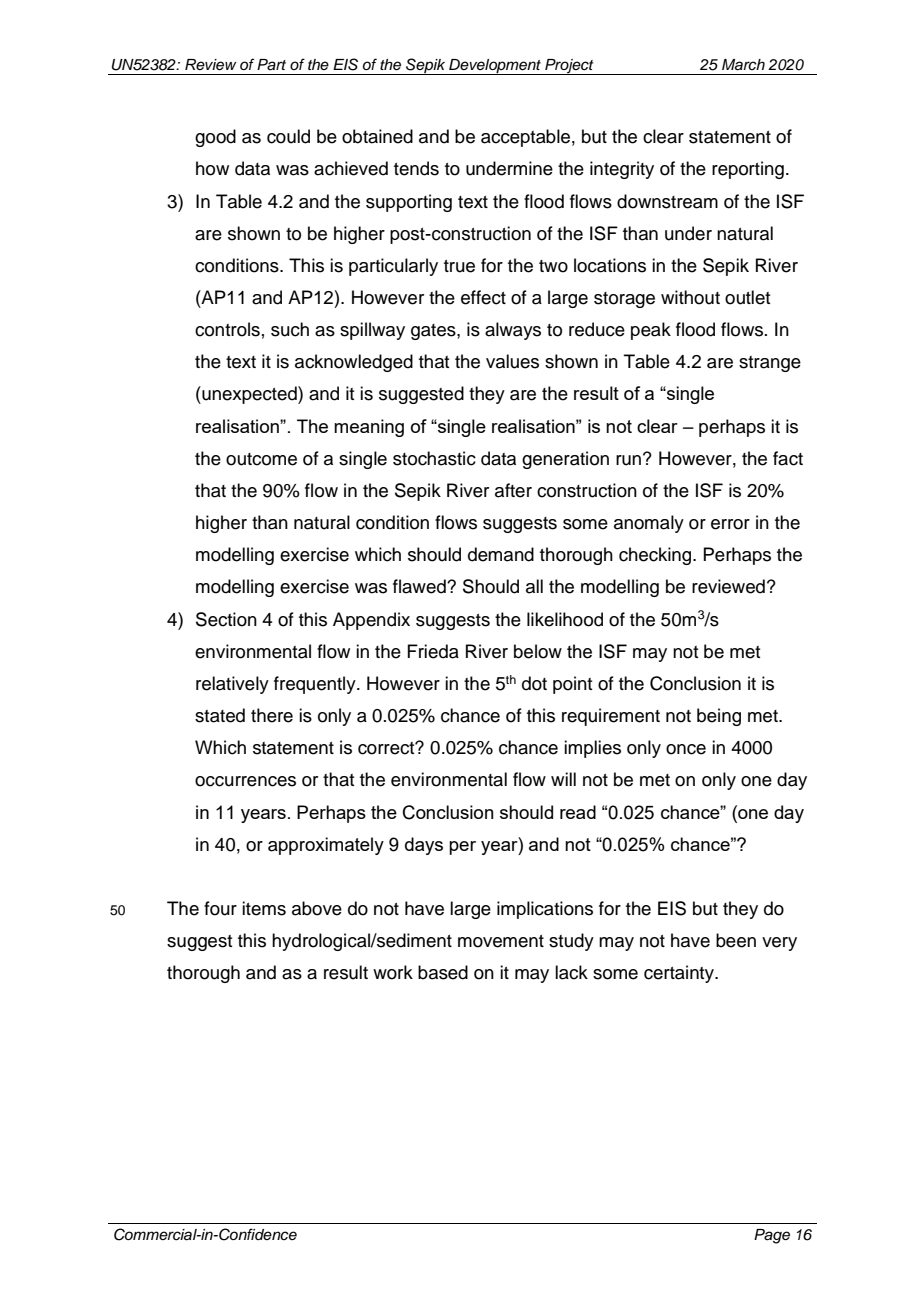 The image size is (924, 1308). I want to click on based, so click(443, 972).
